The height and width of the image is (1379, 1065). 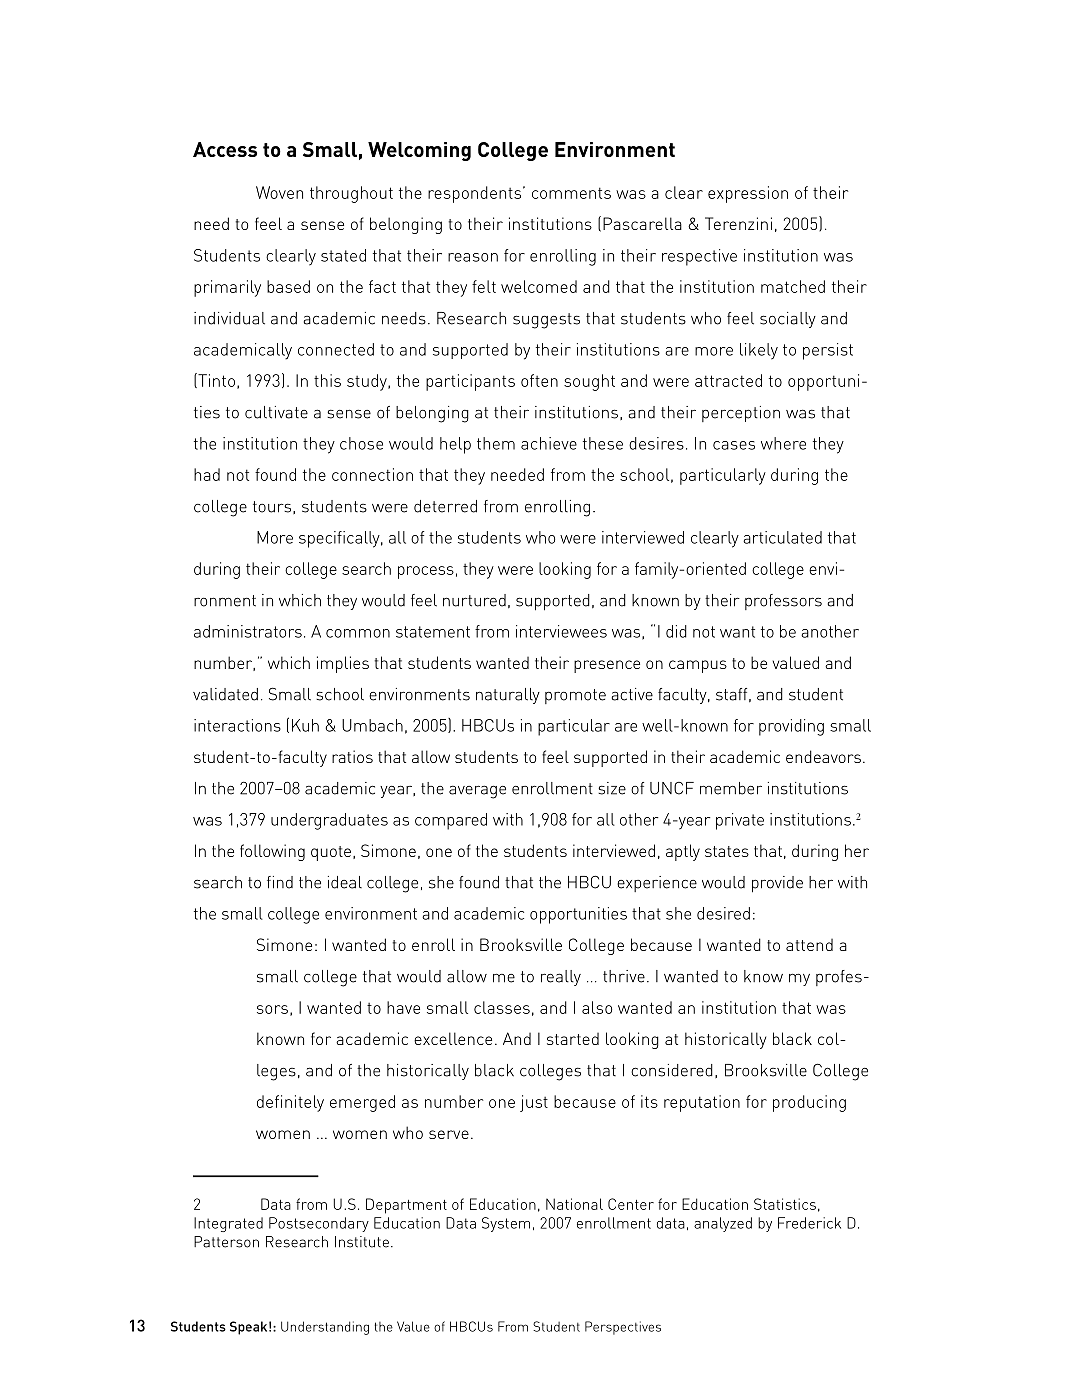 I want to click on following, so click(x=272, y=852).
